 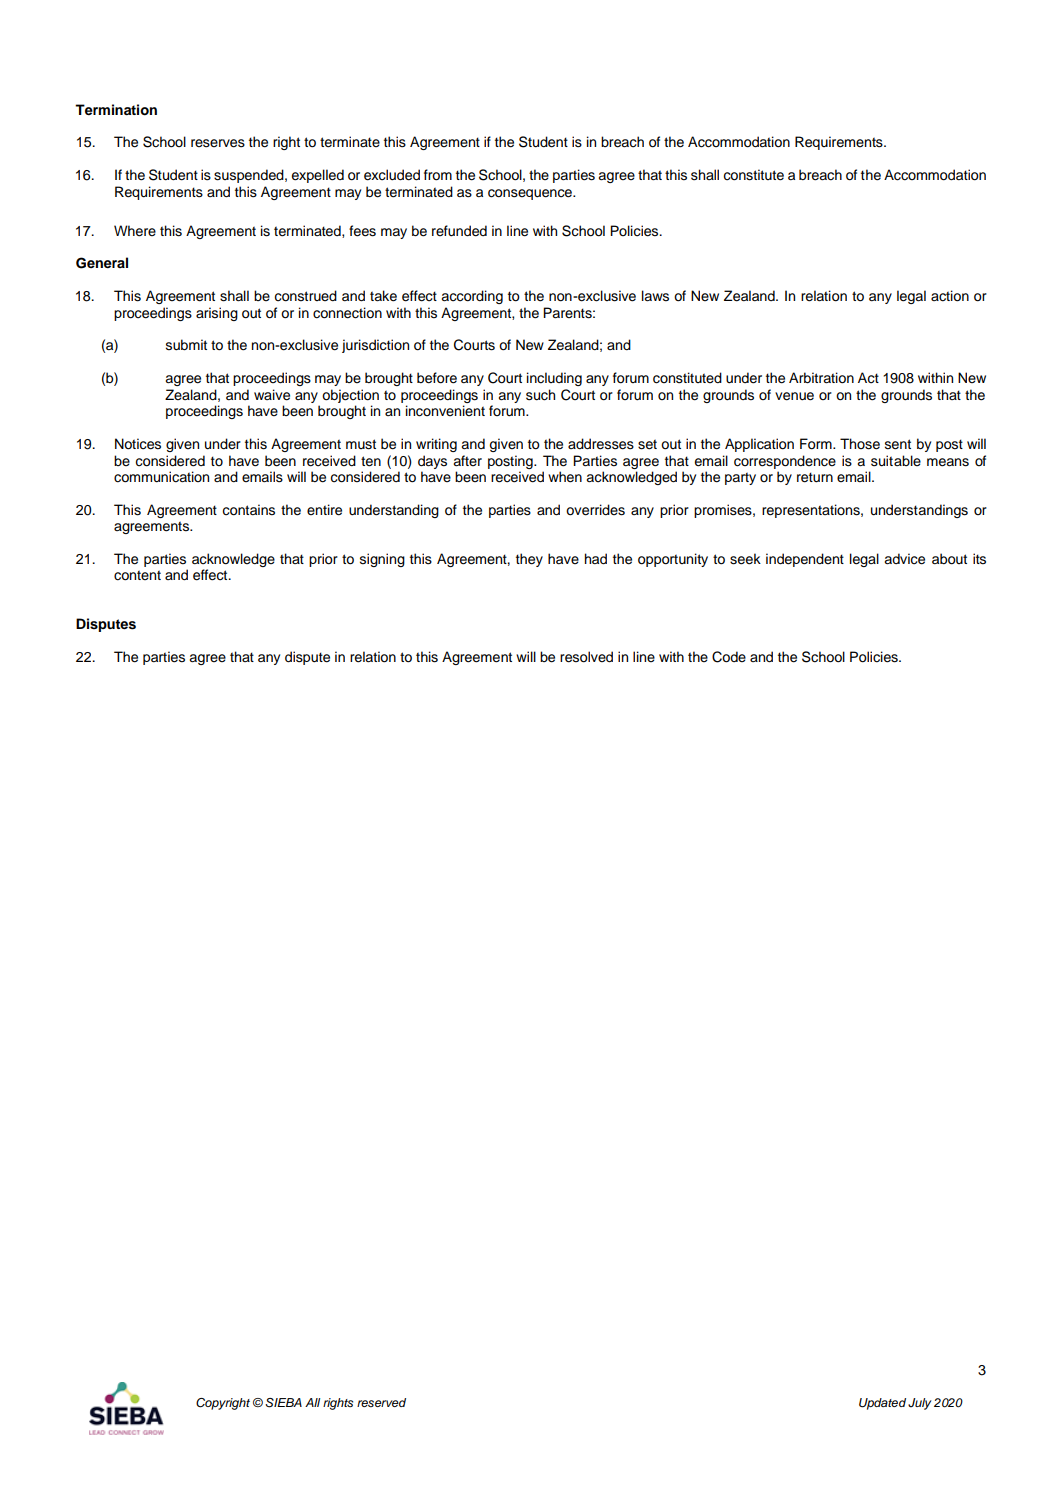 What do you see at coordinates (919, 1404) in the screenshot?
I see `July` at bounding box center [919, 1404].
